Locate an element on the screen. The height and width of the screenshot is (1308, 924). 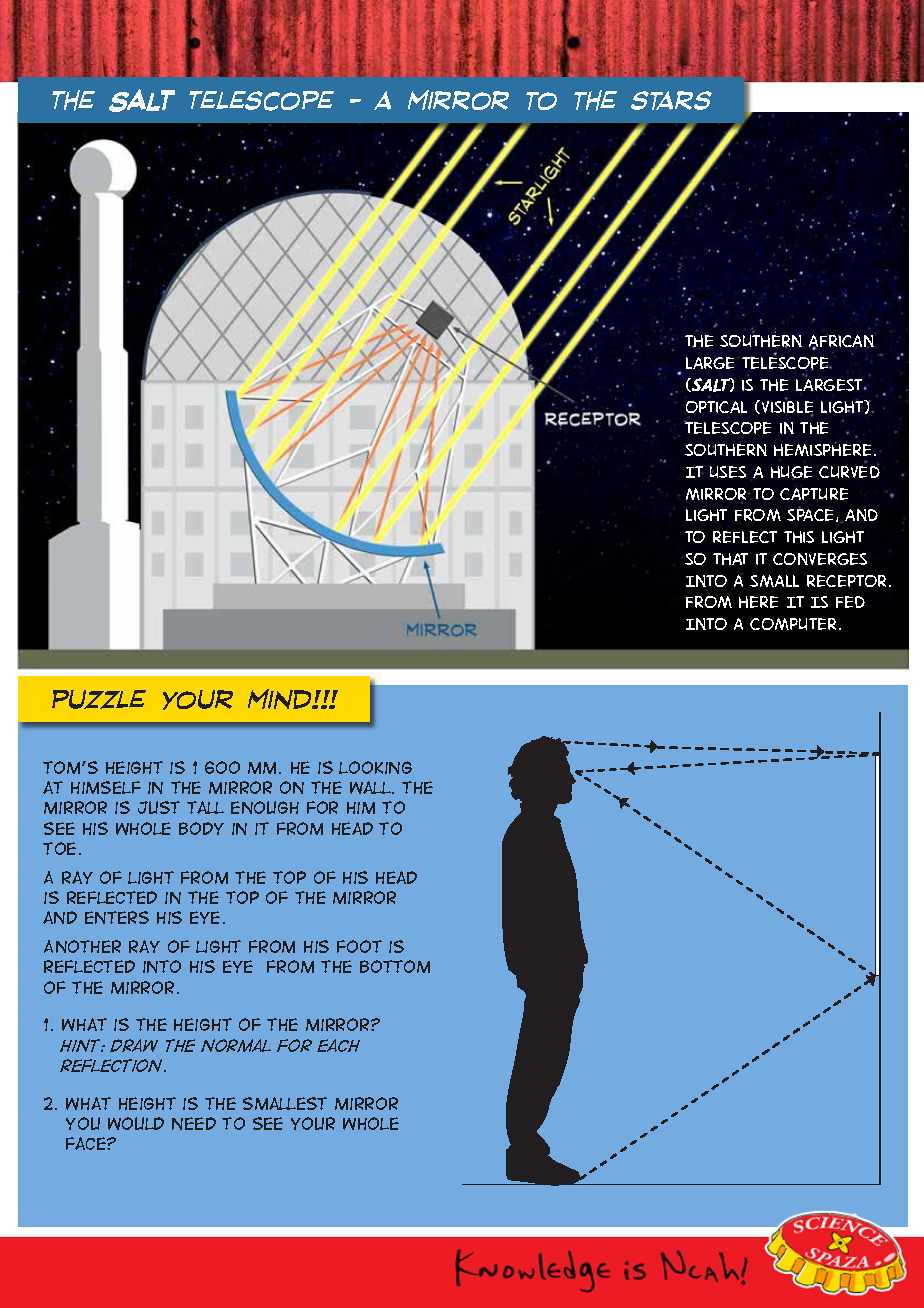
optical is located at coordinates (716, 407).
